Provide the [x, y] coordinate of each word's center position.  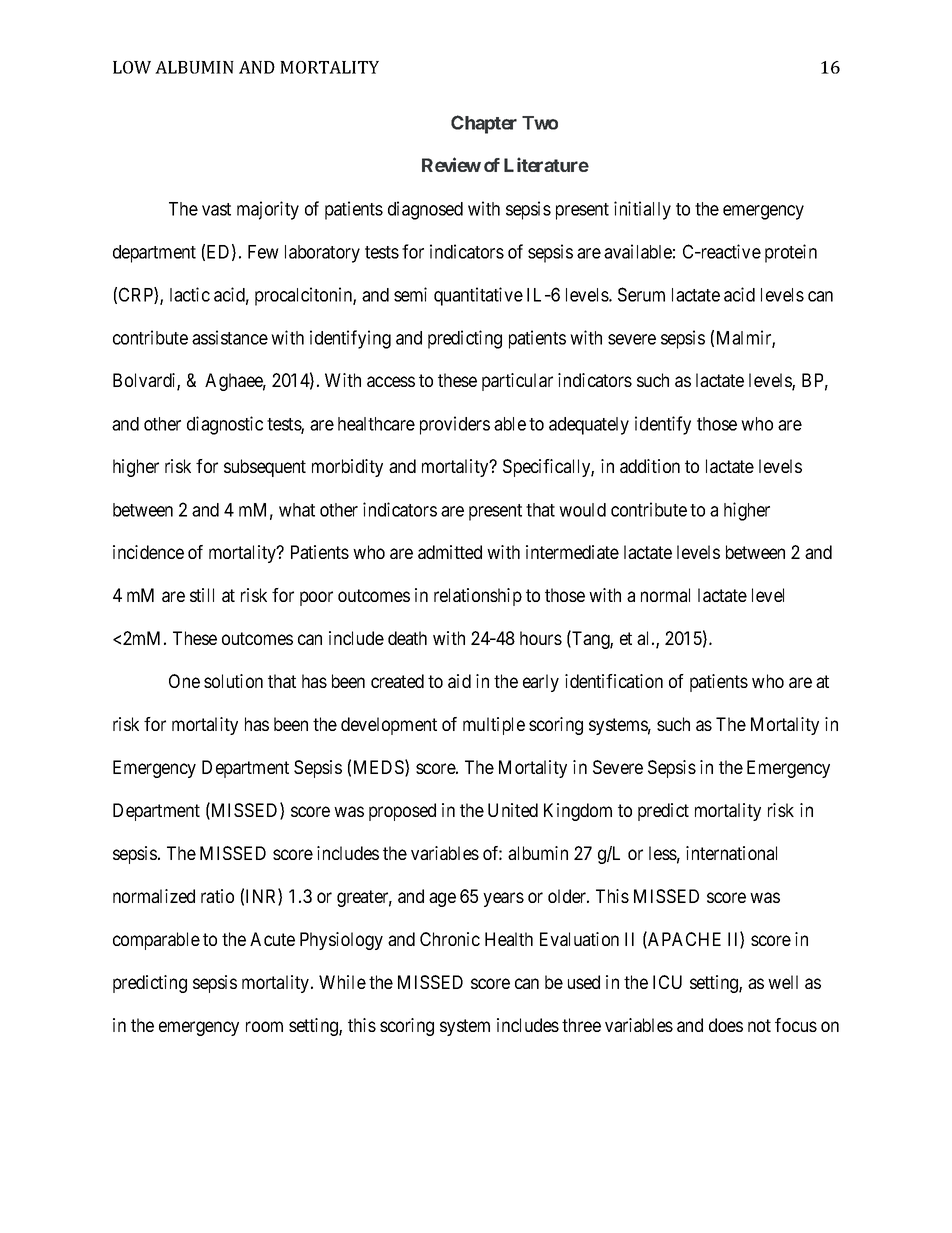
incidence [148, 552]
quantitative [478, 296]
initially [642, 210]
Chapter [484, 124]
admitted [450, 552]
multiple [494, 726]
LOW [132, 67]
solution [233, 681]
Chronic [450, 939]
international [731, 853]
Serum [641, 294]
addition [650, 466]
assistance [230, 337]
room [264, 1026]
